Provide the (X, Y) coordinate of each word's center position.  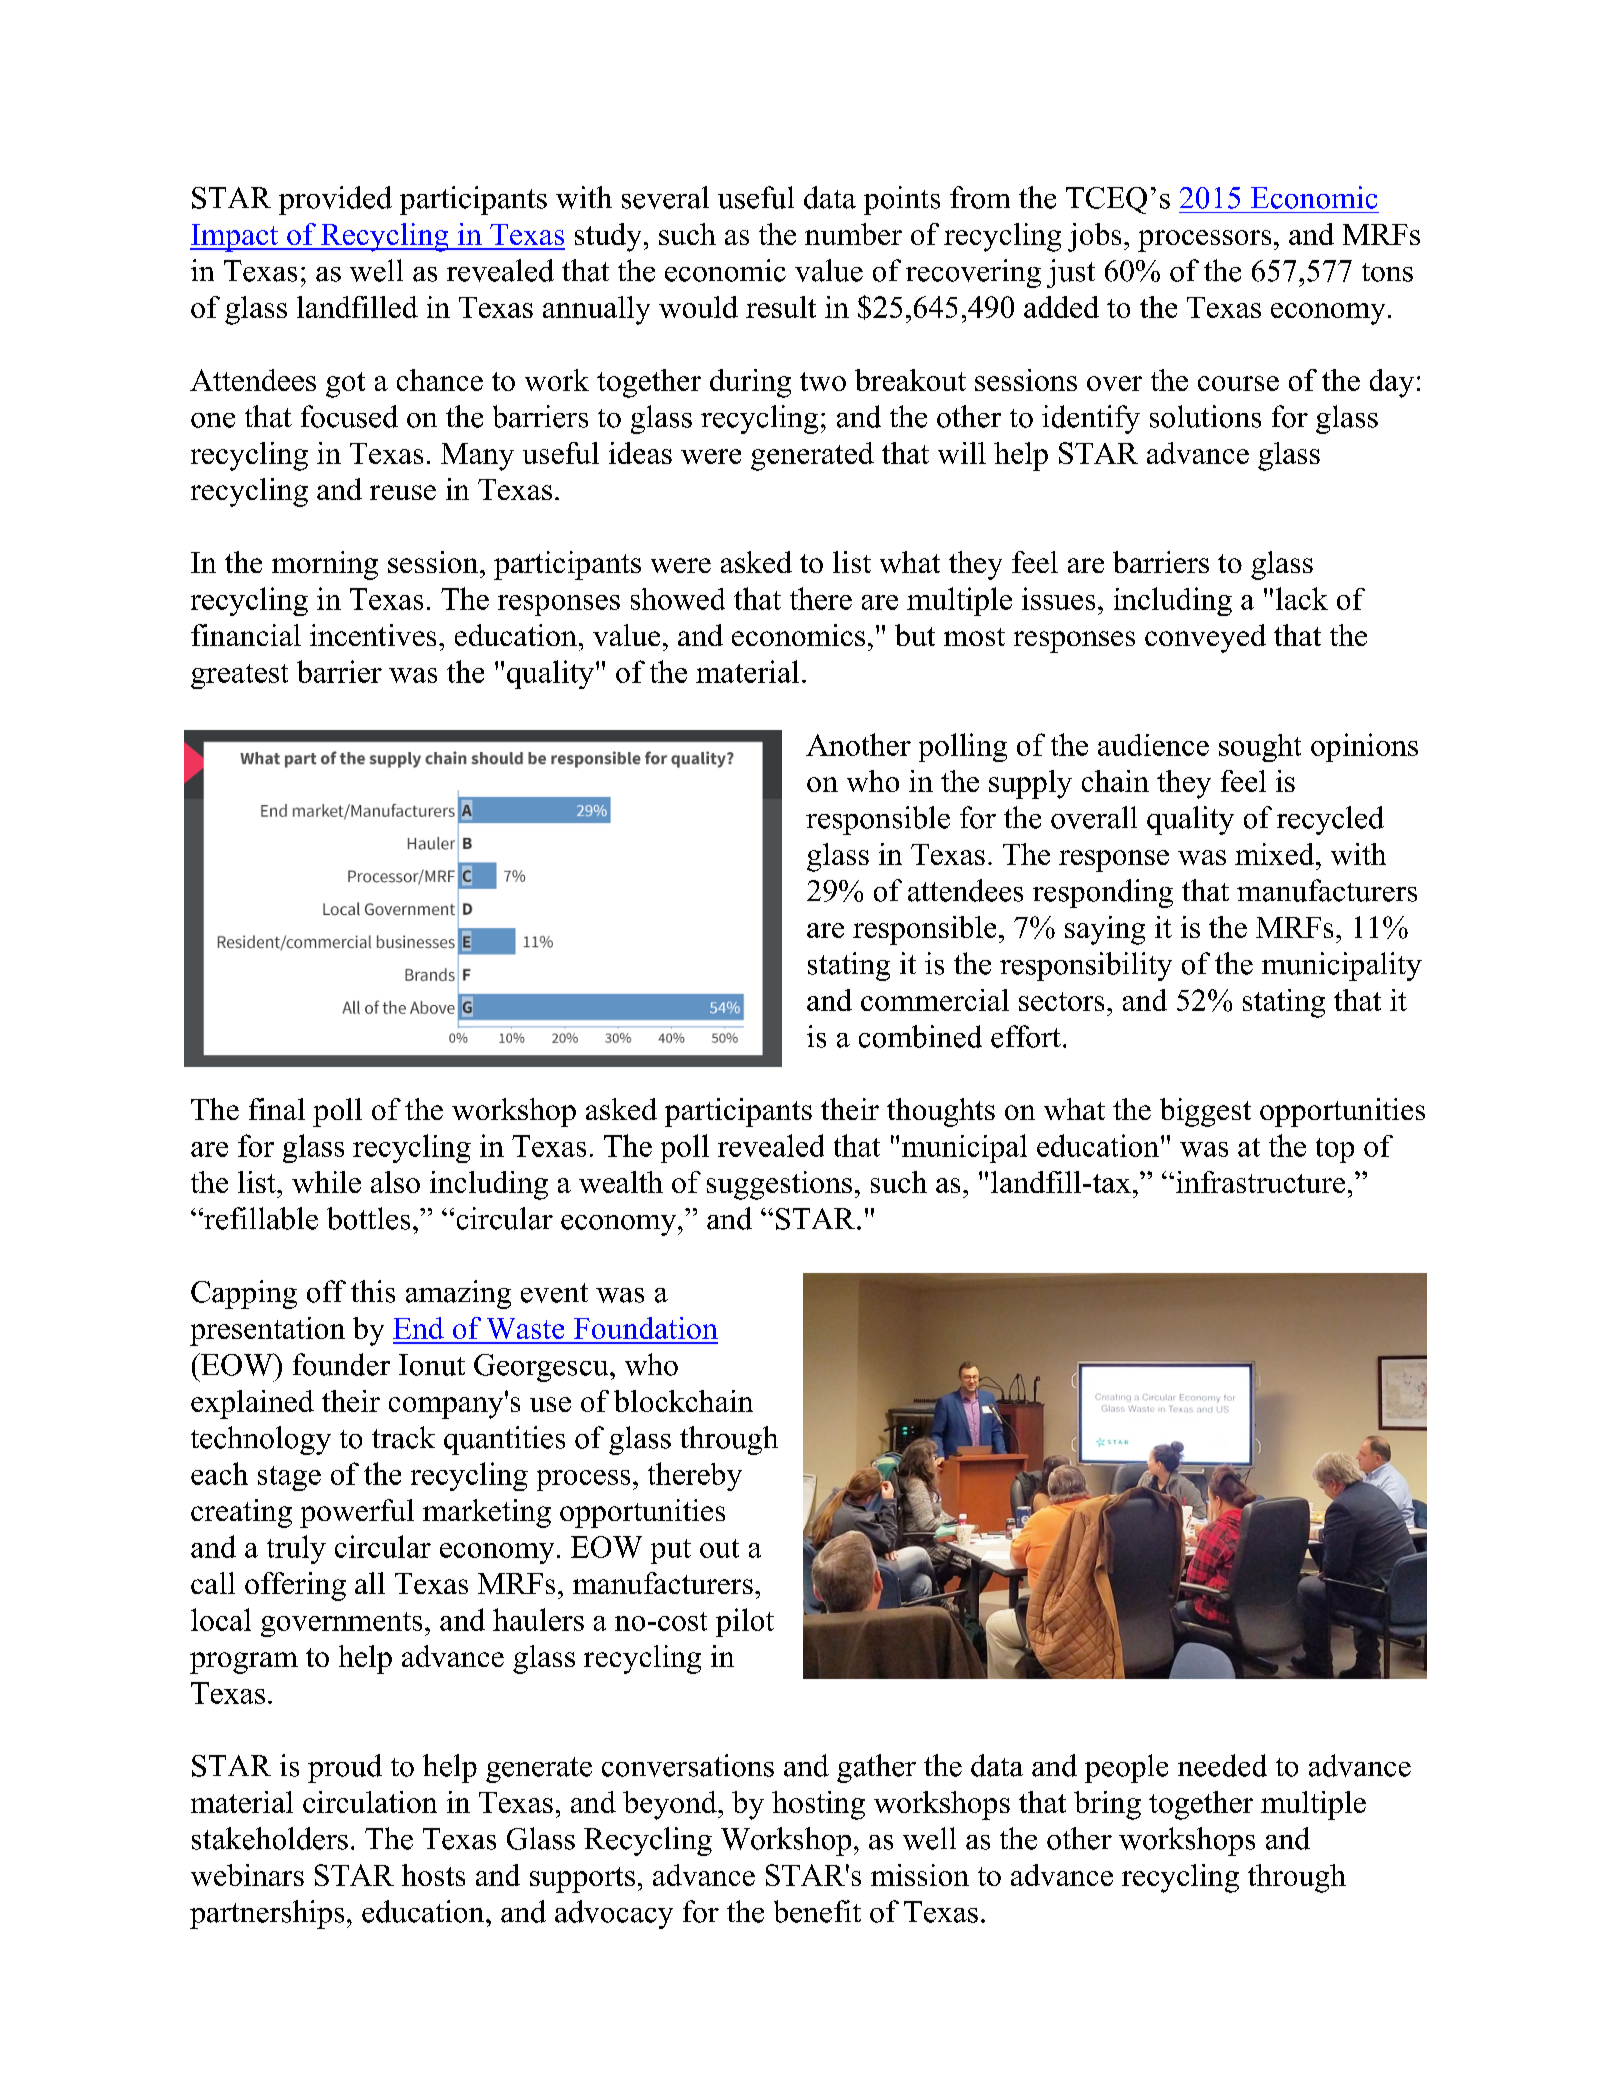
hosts (433, 1875)
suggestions (779, 1185)
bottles (368, 1218)
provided (335, 200)
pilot (745, 1622)
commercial (935, 1000)
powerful (357, 1513)
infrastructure (1260, 1182)
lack (1302, 598)
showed (678, 599)
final (277, 1109)
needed (1222, 1765)
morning (325, 565)
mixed (1276, 854)
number (853, 234)
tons (1387, 272)
